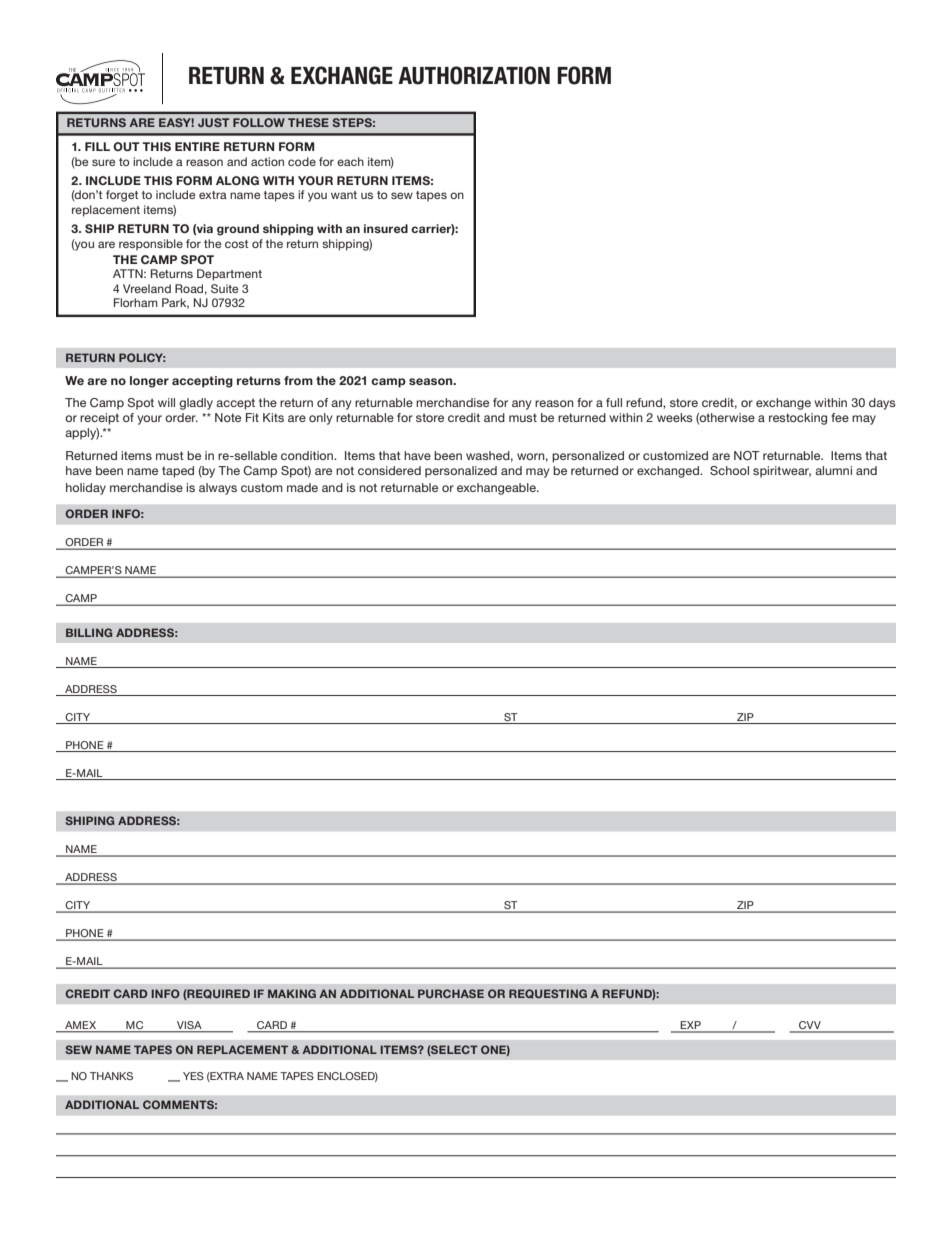  I want to click on each, so click(350, 161).
